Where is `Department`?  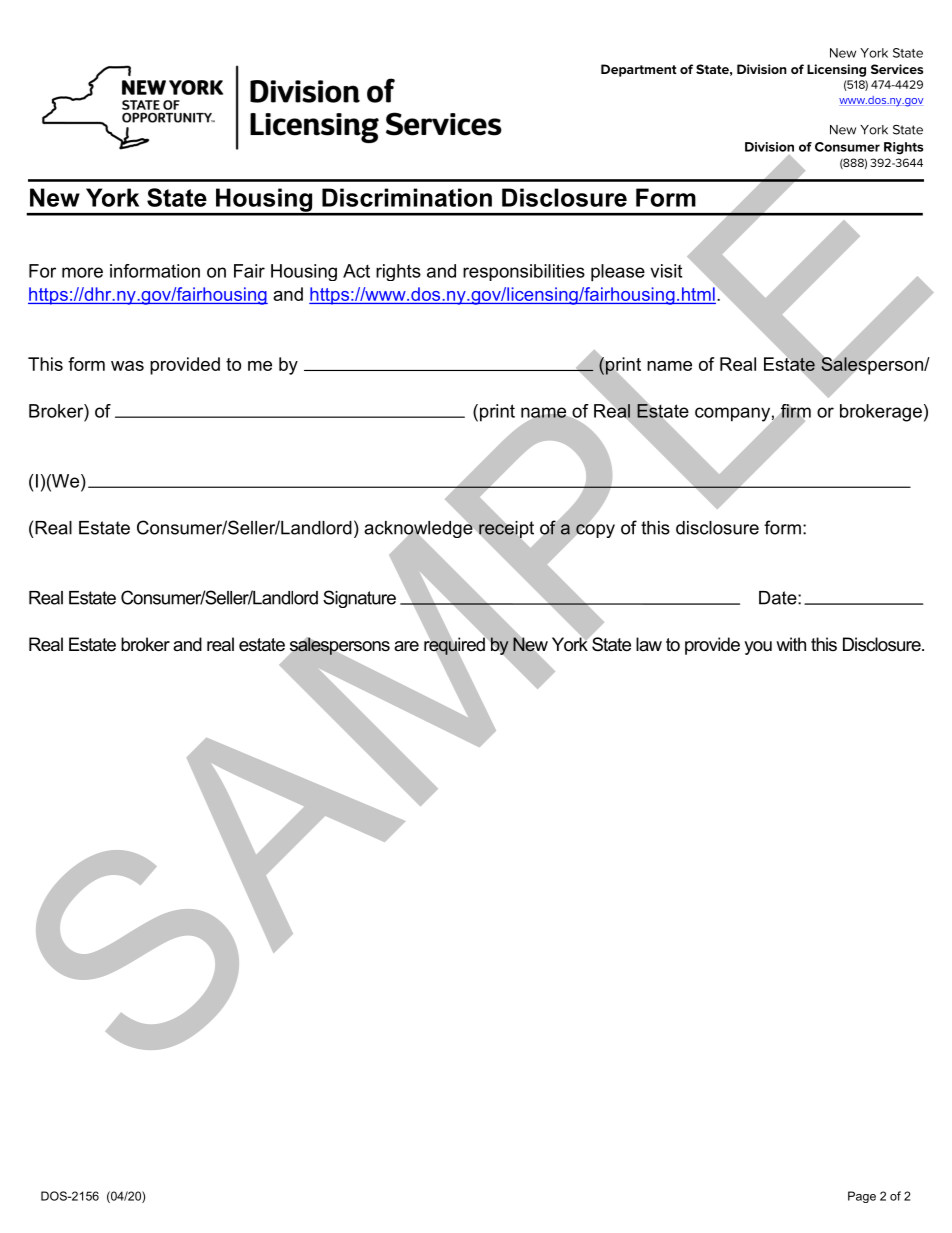
Department is located at coordinates (639, 70).
